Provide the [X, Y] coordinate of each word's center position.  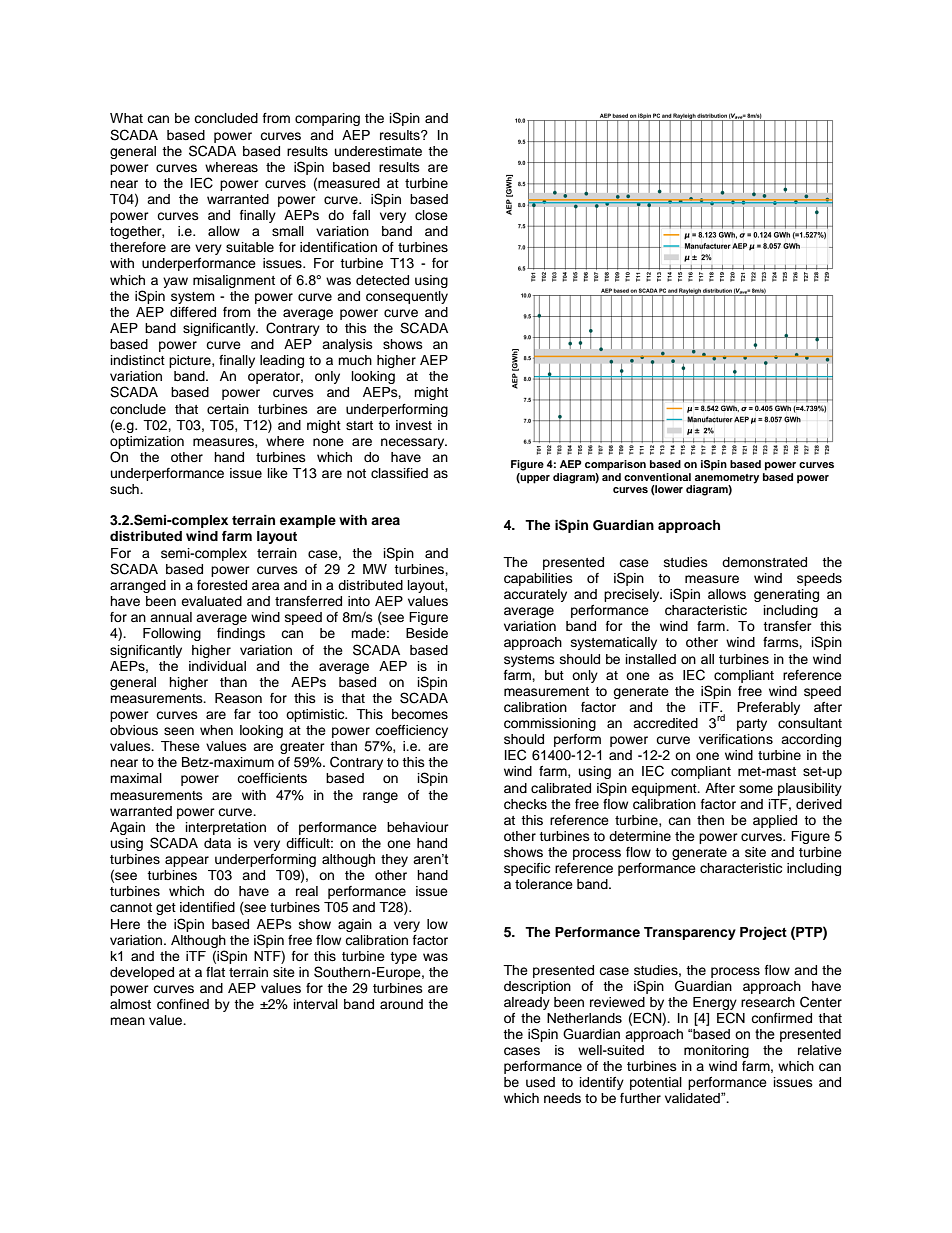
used [540, 1082]
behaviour [418, 827]
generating [786, 595]
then [710, 820]
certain [228, 409]
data [217, 843]
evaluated [211, 601]
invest [414, 425]
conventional [657, 477]
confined [183, 1004]
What [126, 118]
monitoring [716, 1051]
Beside [427, 633]
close [431, 215]
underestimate [378, 151]
